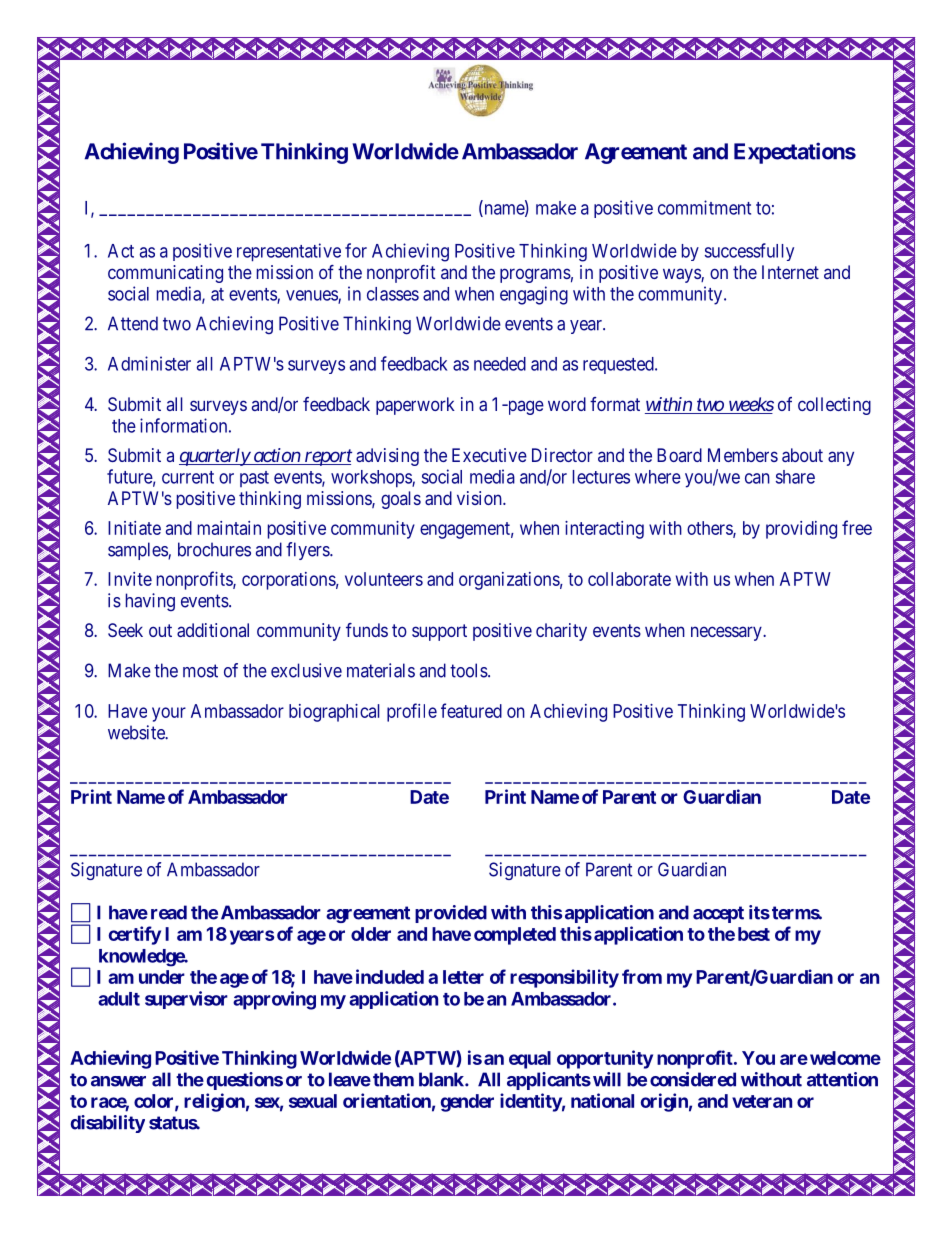  I want to click on quarterly, so click(215, 457).
